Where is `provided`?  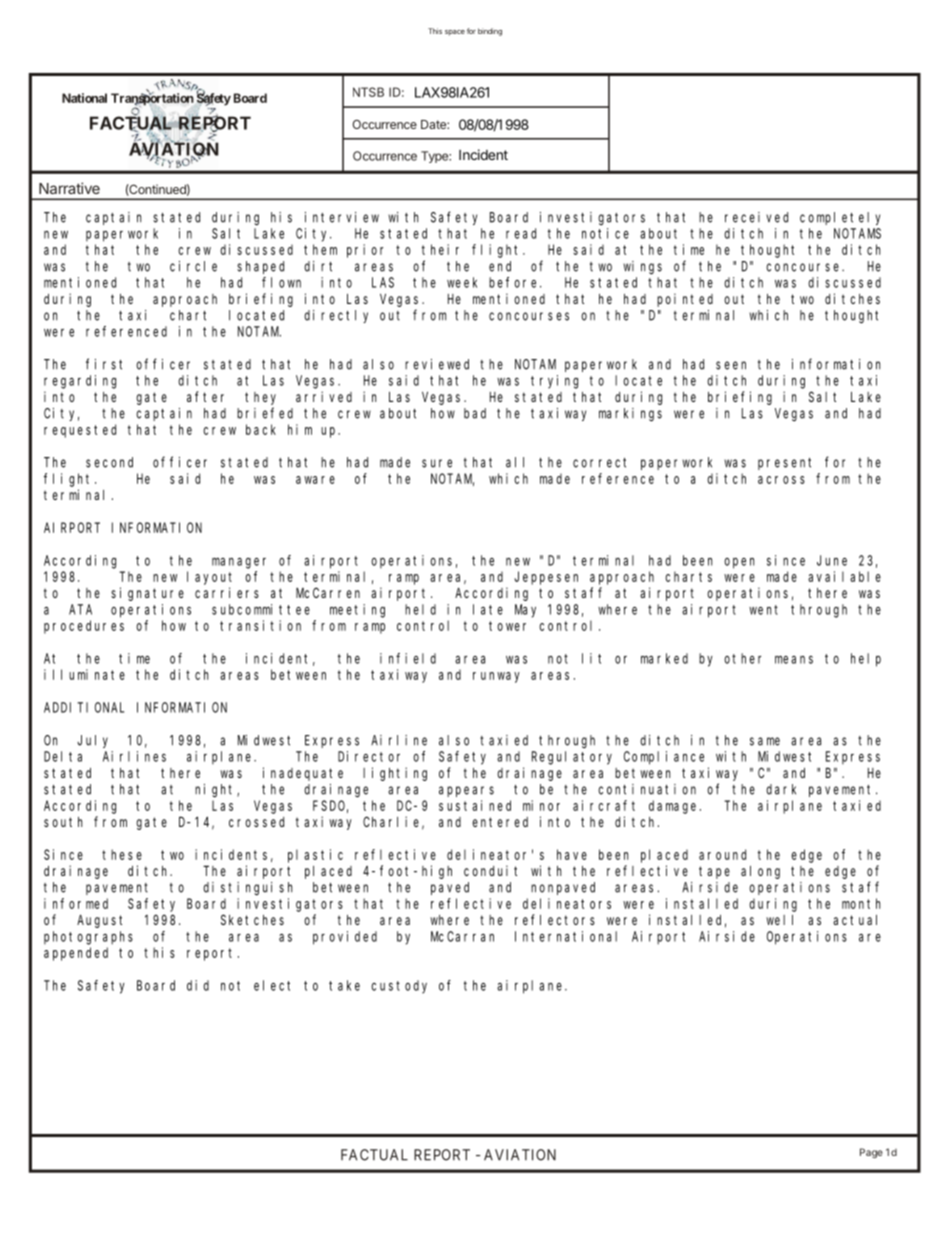 provided is located at coordinates (345, 938).
